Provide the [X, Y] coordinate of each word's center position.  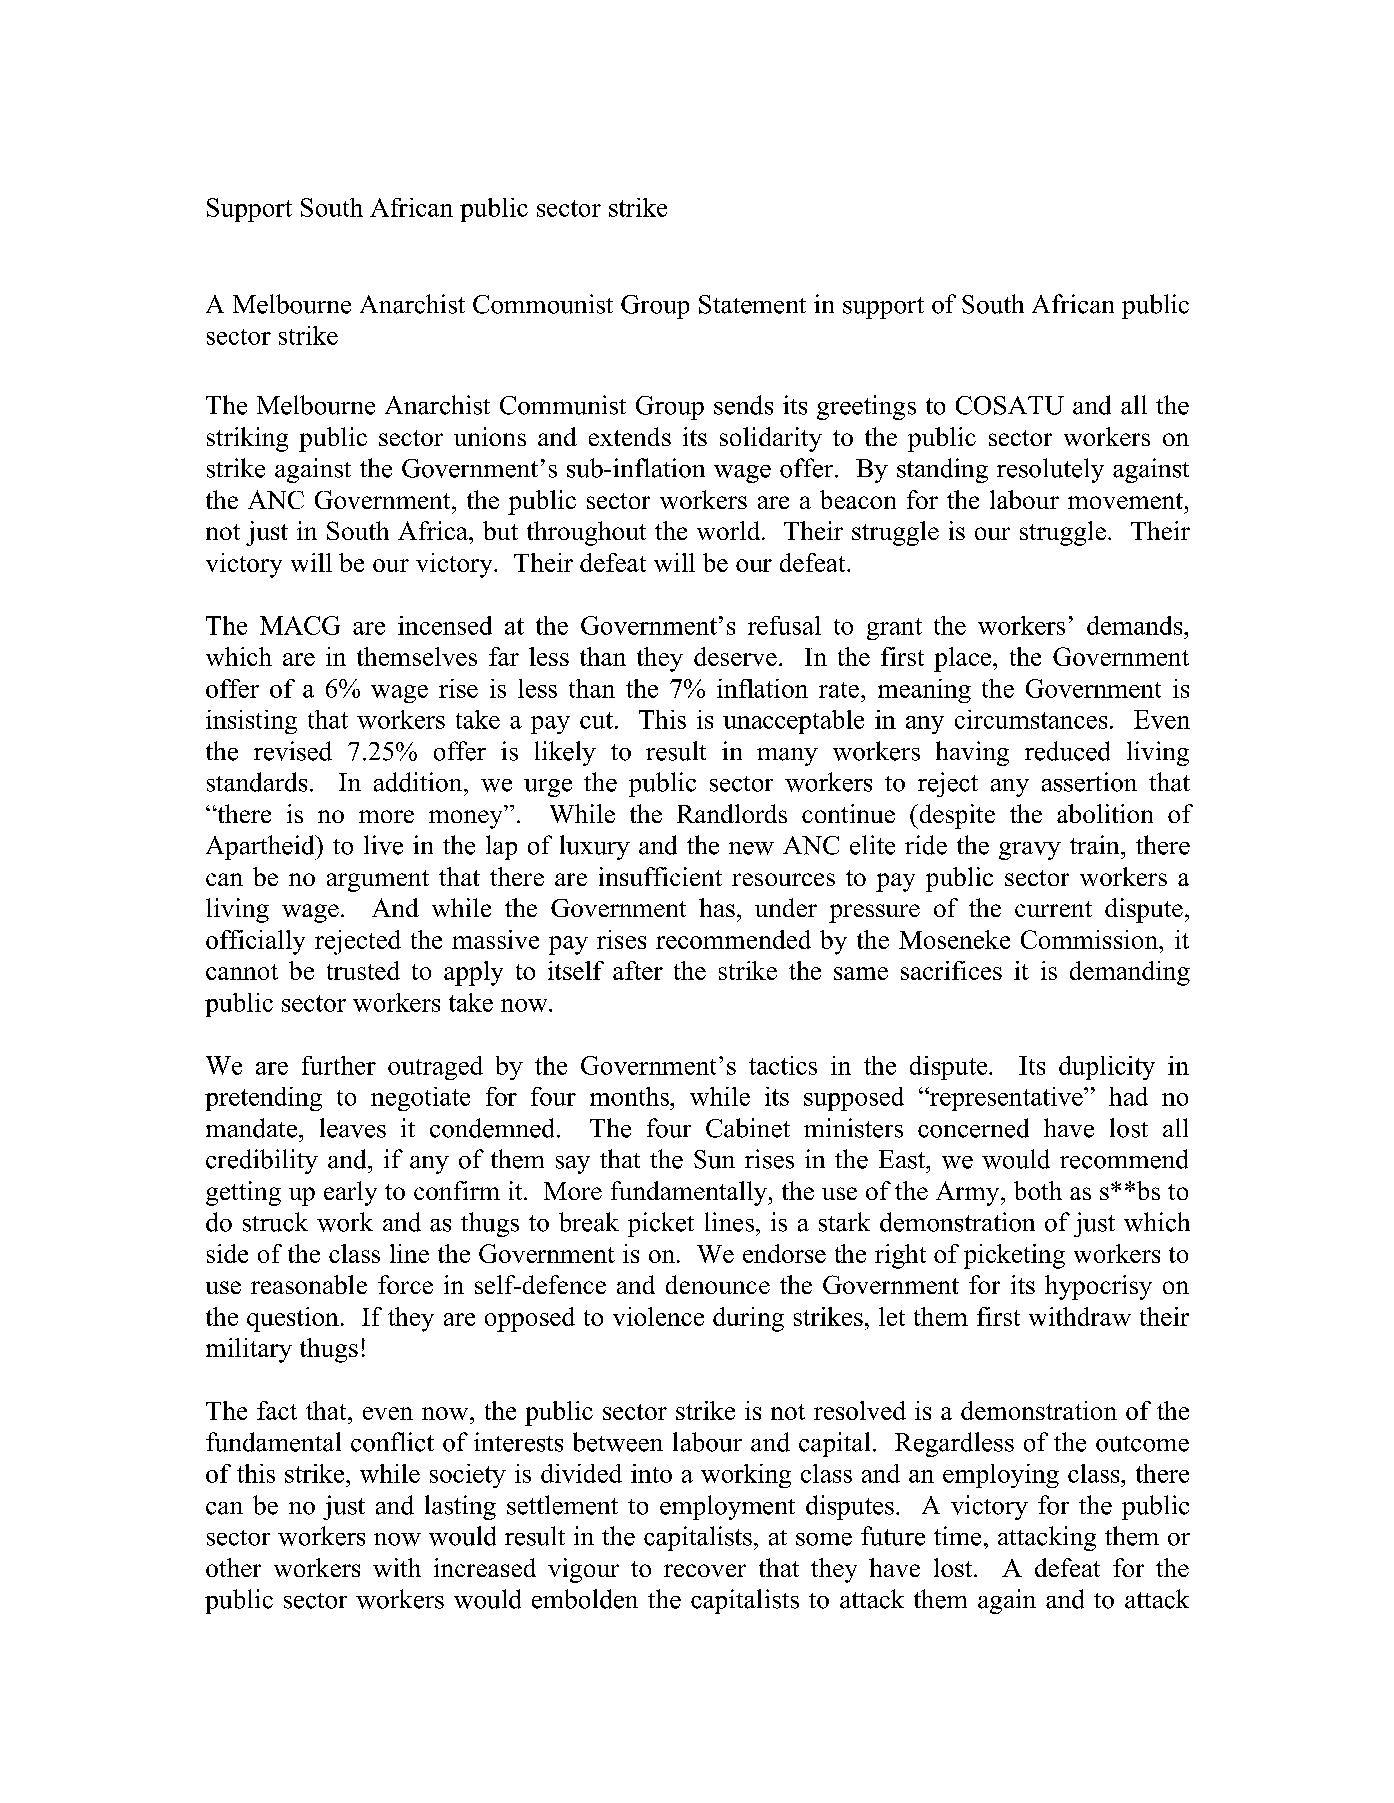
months [630, 1096]
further [339, 1065]
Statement [752, 304]
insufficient [660, 876]
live [383, 845]
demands [1136, 625]
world [730, 530]
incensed [445, 625]
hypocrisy [1098, 1287]
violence [658, 1316]
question [293, 1319]
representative [1006, 1099]
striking [247, 439]
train [1096, 845]
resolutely [1050, 470]
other [233, 1567]
